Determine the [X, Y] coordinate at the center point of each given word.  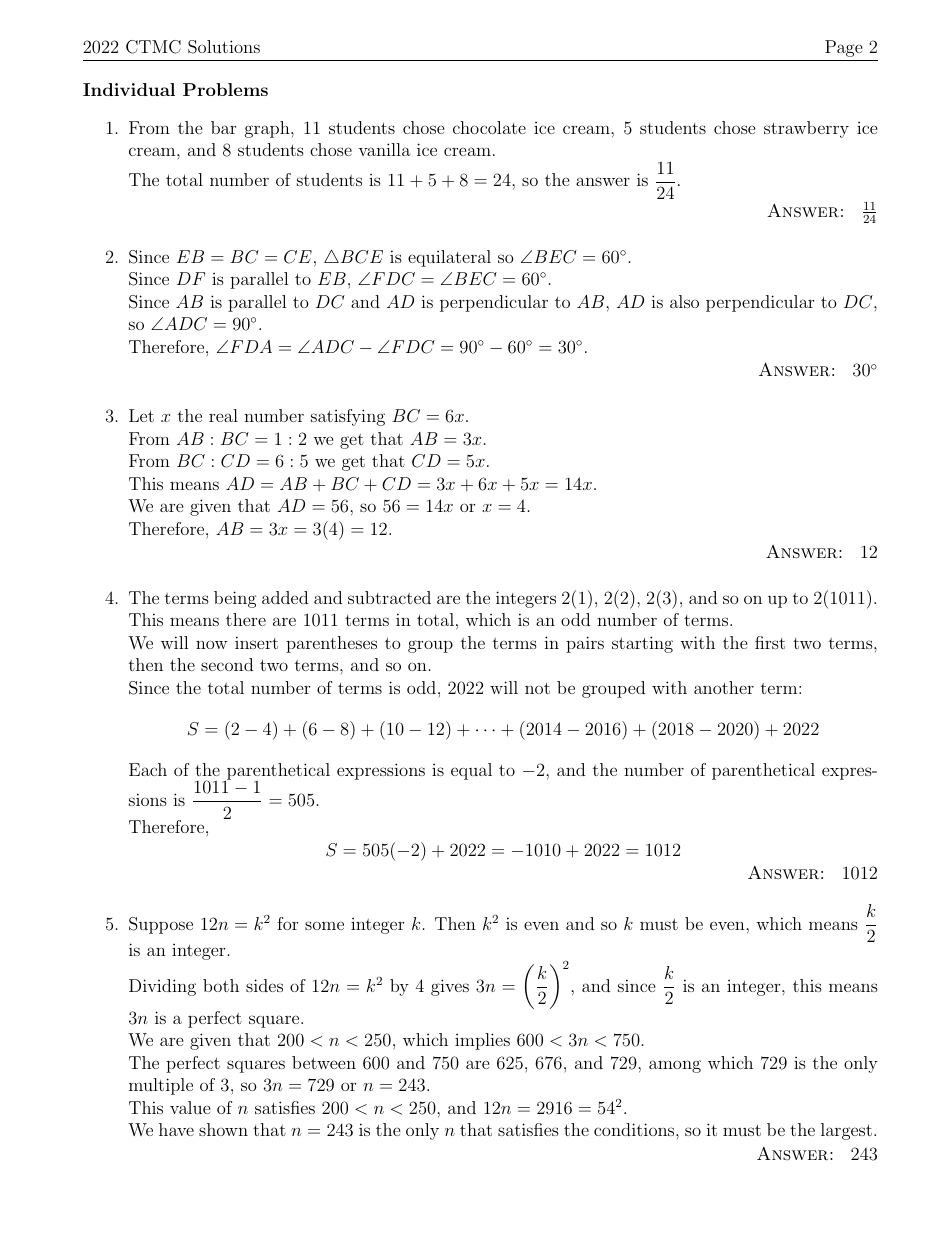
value [190, 1107]
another [724, 687]
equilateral [449, 258]
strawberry [806, 129]
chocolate [489, 127]
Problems [225, 89]
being [235, 599]
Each [148, 769]
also [684, 301]
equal [471, 771]
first [770, 642]
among [675, 1066]
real [223, 415]
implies [482, 1041]
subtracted [389, 597]
